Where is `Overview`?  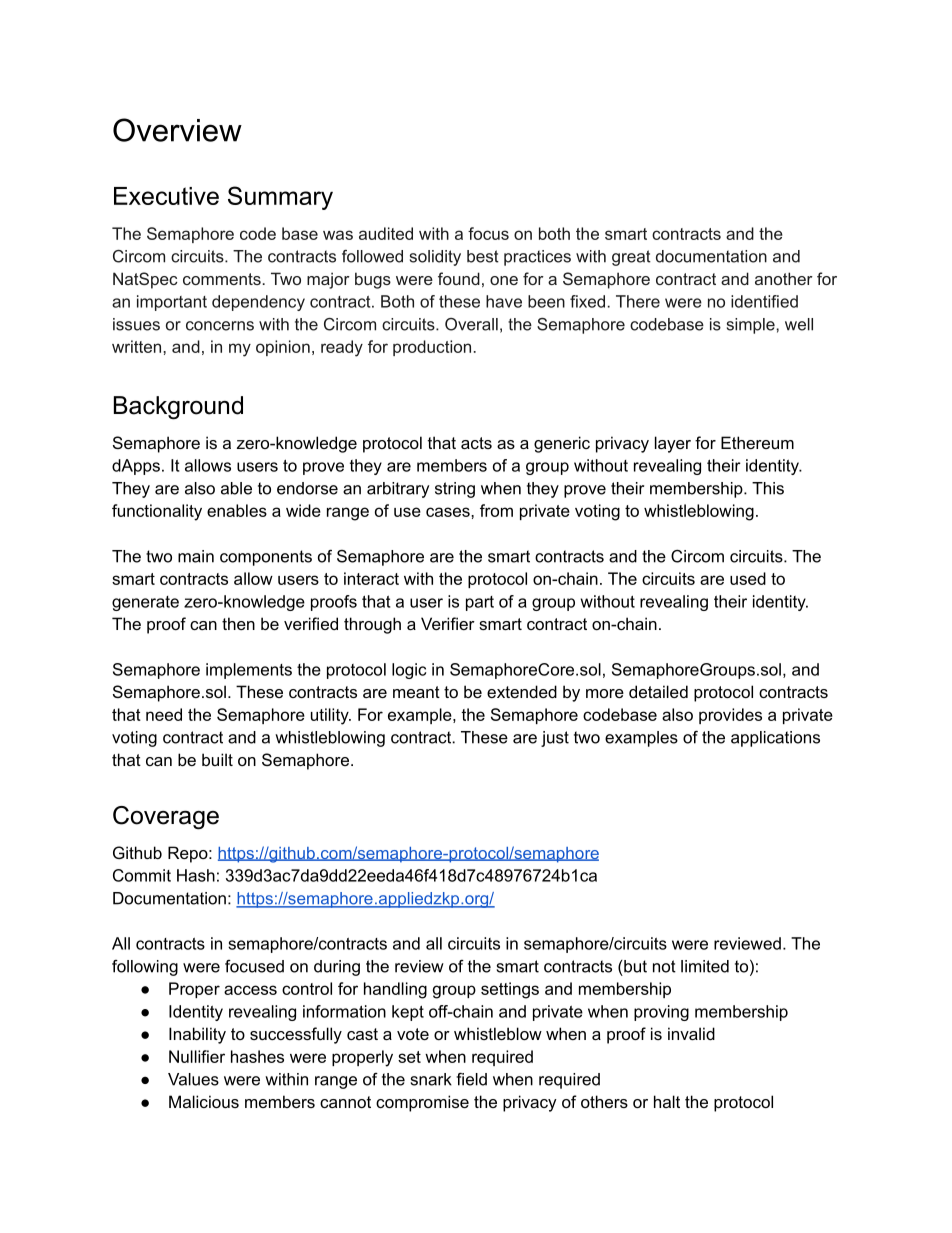 Overview is located at coordinates (177, 130).
